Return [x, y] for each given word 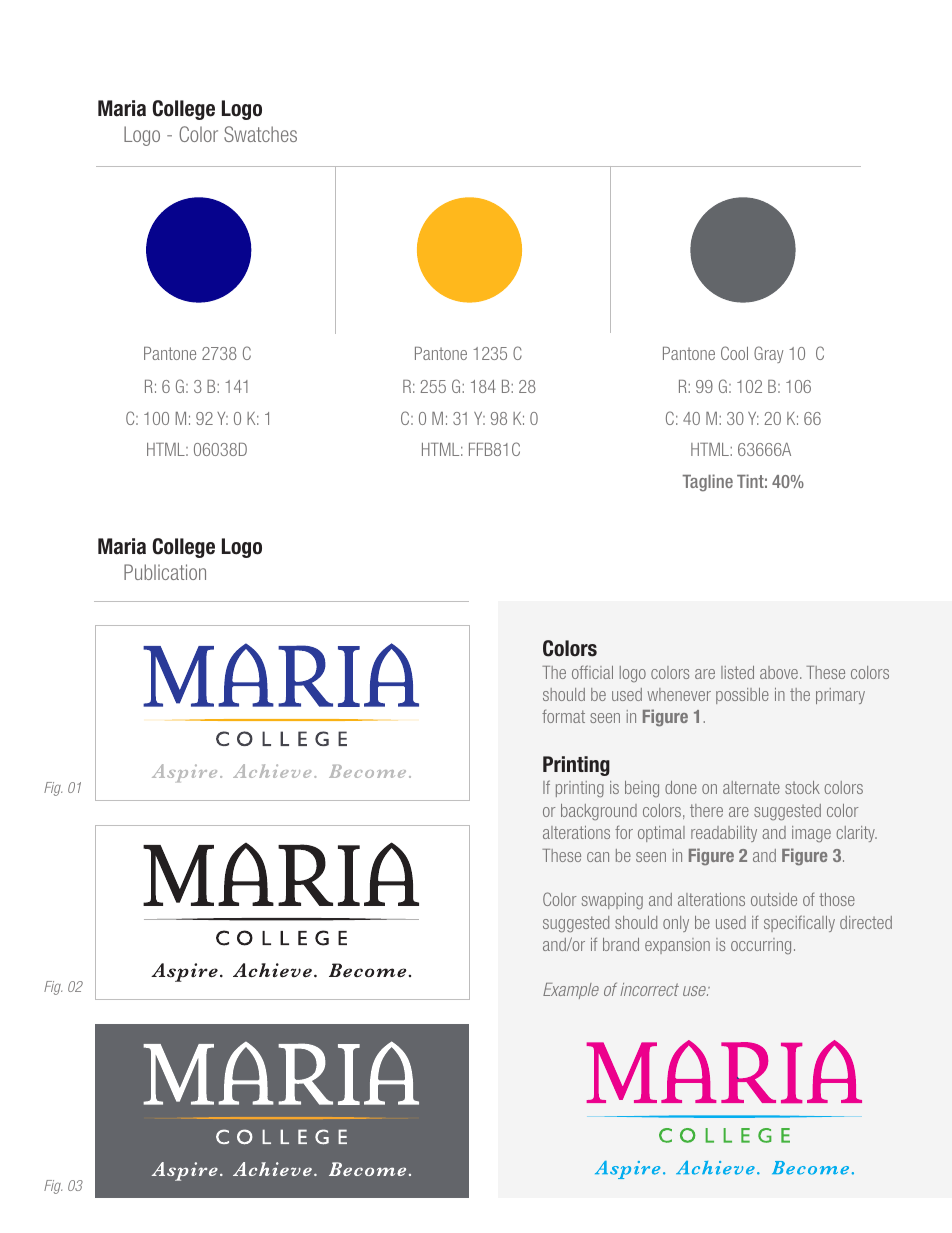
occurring [761, 946]
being [642, 789]
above [779, 672]
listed [737, 672]
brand [621, 944]
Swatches [260, 134]
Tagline [707, 483]
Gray [768, 354]
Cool [734, 353]
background [599, 812]
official [592, 672]
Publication [165, 572]
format [563, 716]
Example [571, 991]
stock [802, 787]
